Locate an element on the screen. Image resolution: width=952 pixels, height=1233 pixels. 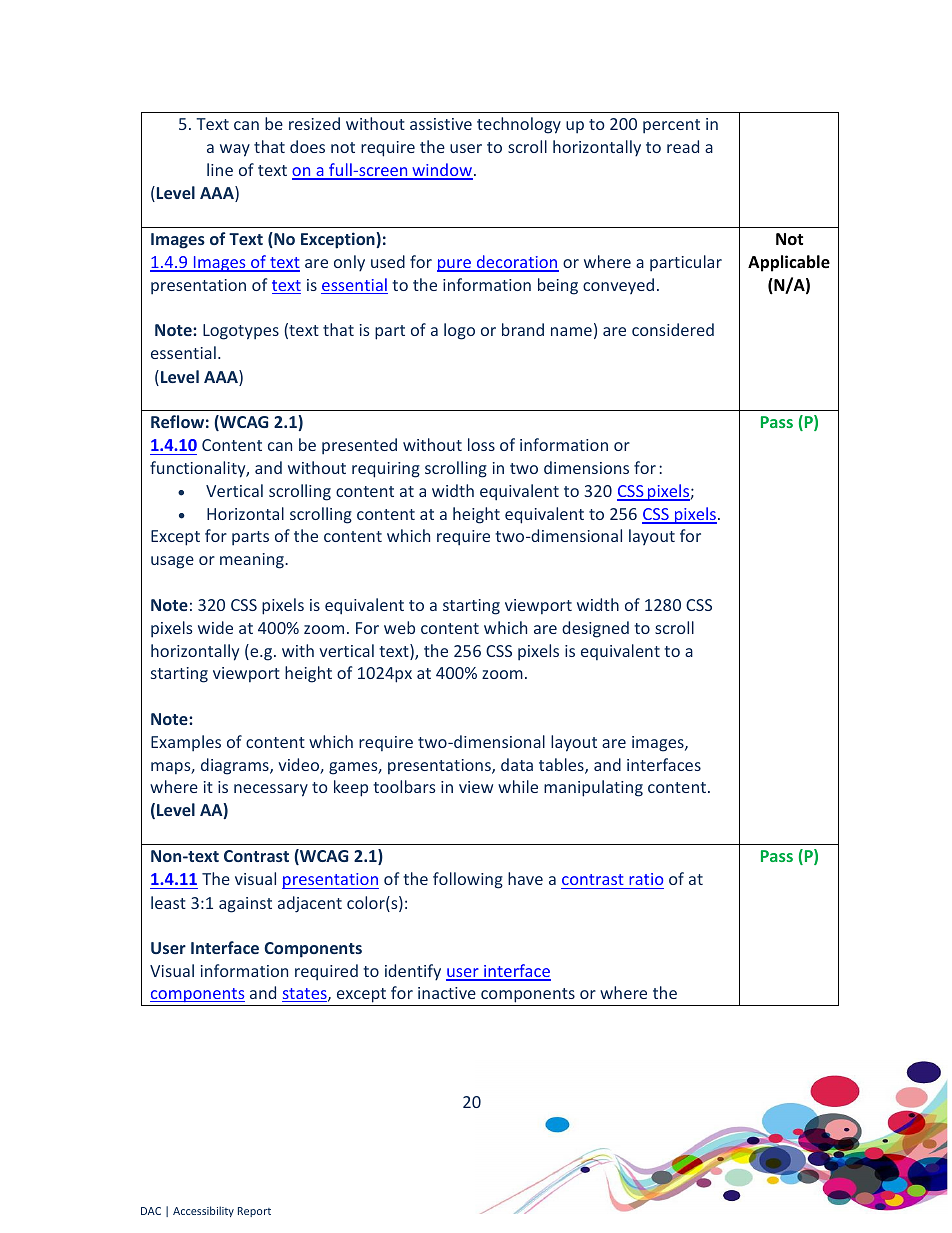
necessary is located at coordinates (271, 790).
